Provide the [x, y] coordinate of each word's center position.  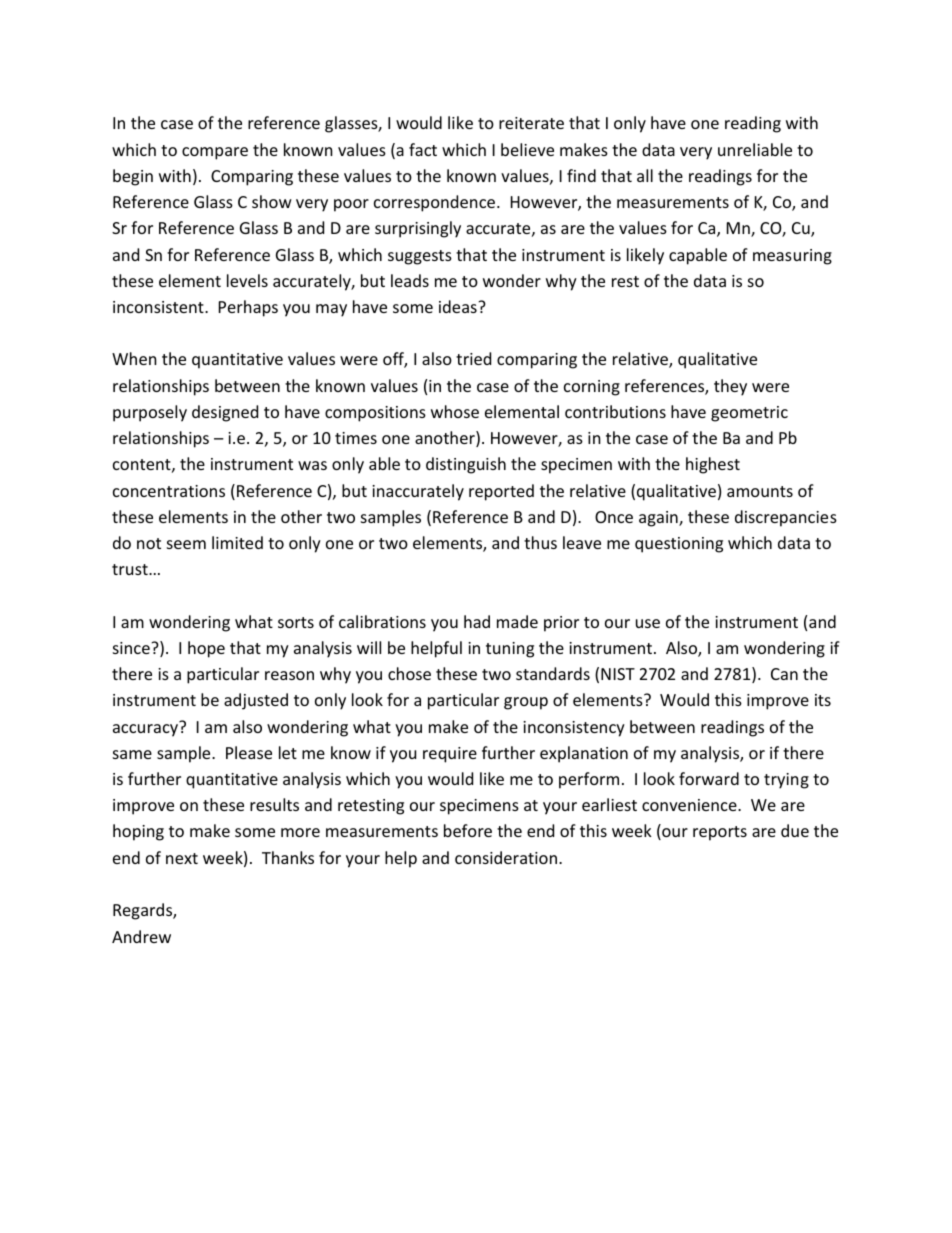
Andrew [141, 936]
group [526, 703]
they [730, 387]
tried [473, 358]
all [645, 175]
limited [237, 542]
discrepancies [786, 518]
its [823, 700]
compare [215, 153]
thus [540, 542]
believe [527, 149]
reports [720, 833]
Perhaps [248, 308]
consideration [506, 857]
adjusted [256, 701]
